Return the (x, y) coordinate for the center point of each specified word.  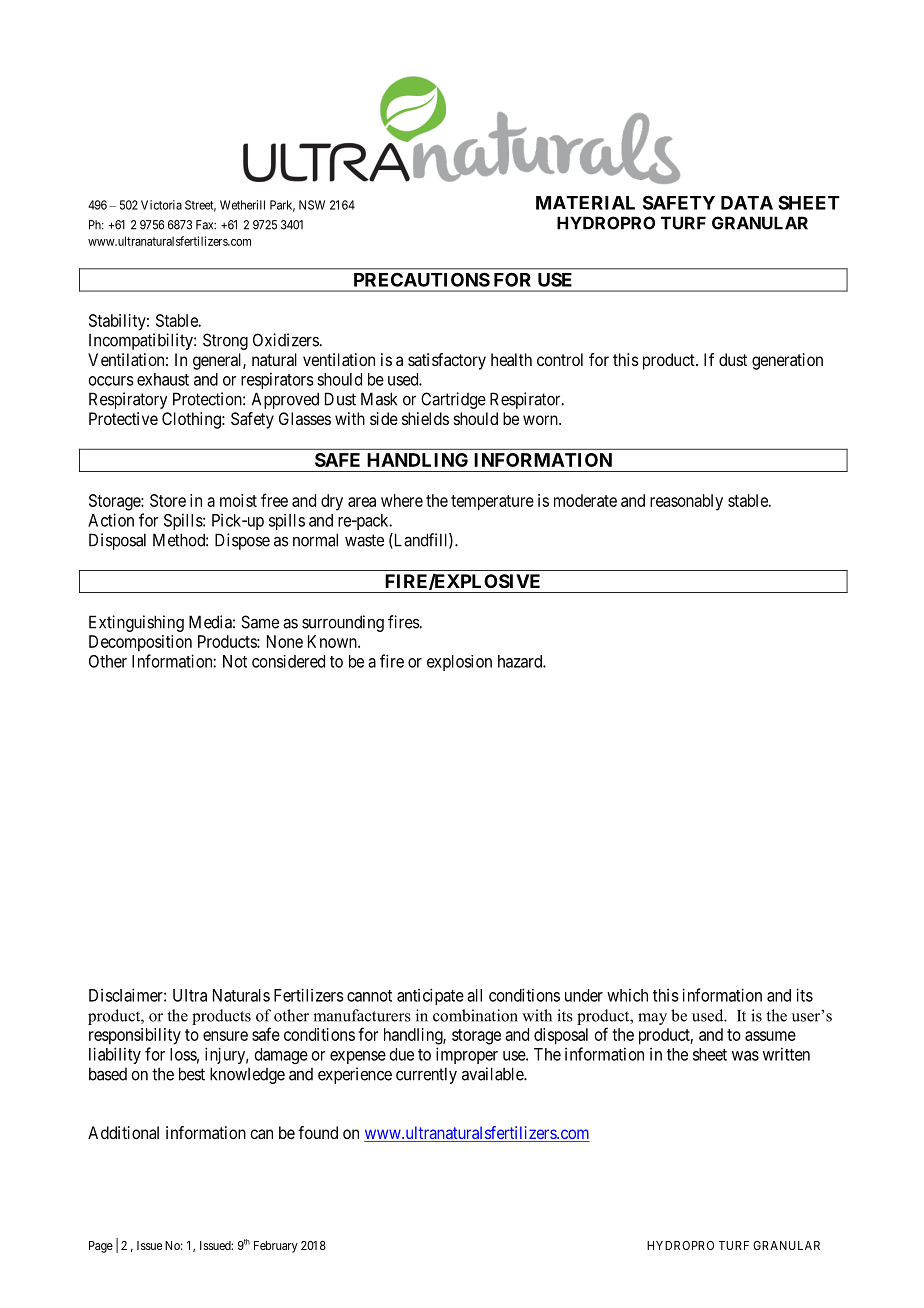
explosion (459, 663)
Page (101, 1247)
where (402, 500)
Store (168, 500)
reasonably (686, 502)
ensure (225, 1036)
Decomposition (140, 643)
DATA (747, 203)
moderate (585, 500)
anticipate (430, 996)
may (652, 1019)
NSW (312, 205)
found (318, 1132)
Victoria (161, 205)
